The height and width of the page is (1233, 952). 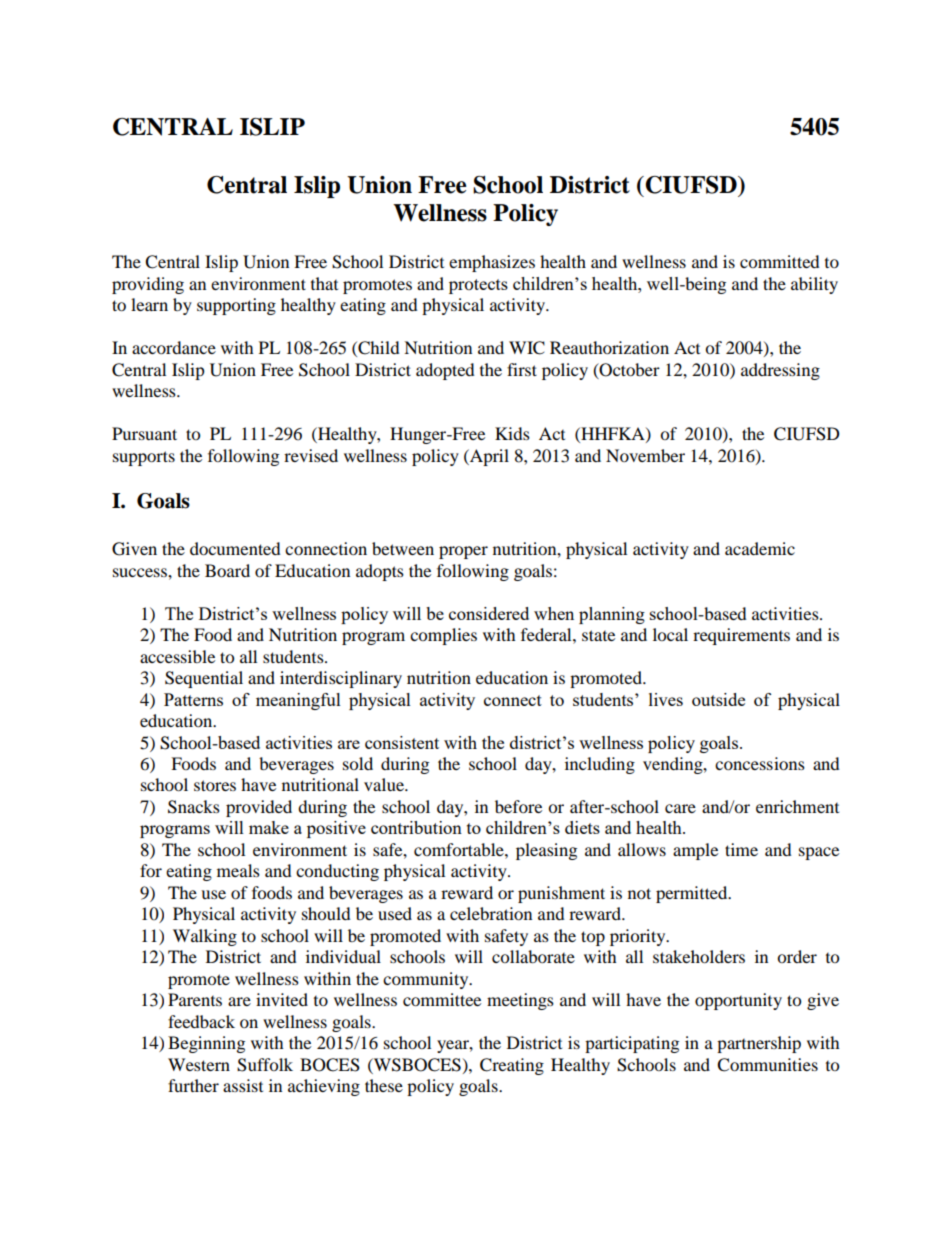 What do you see at coordinates (236, 306) in the page?
I see `supporting` at bounding box center [236, 306].
